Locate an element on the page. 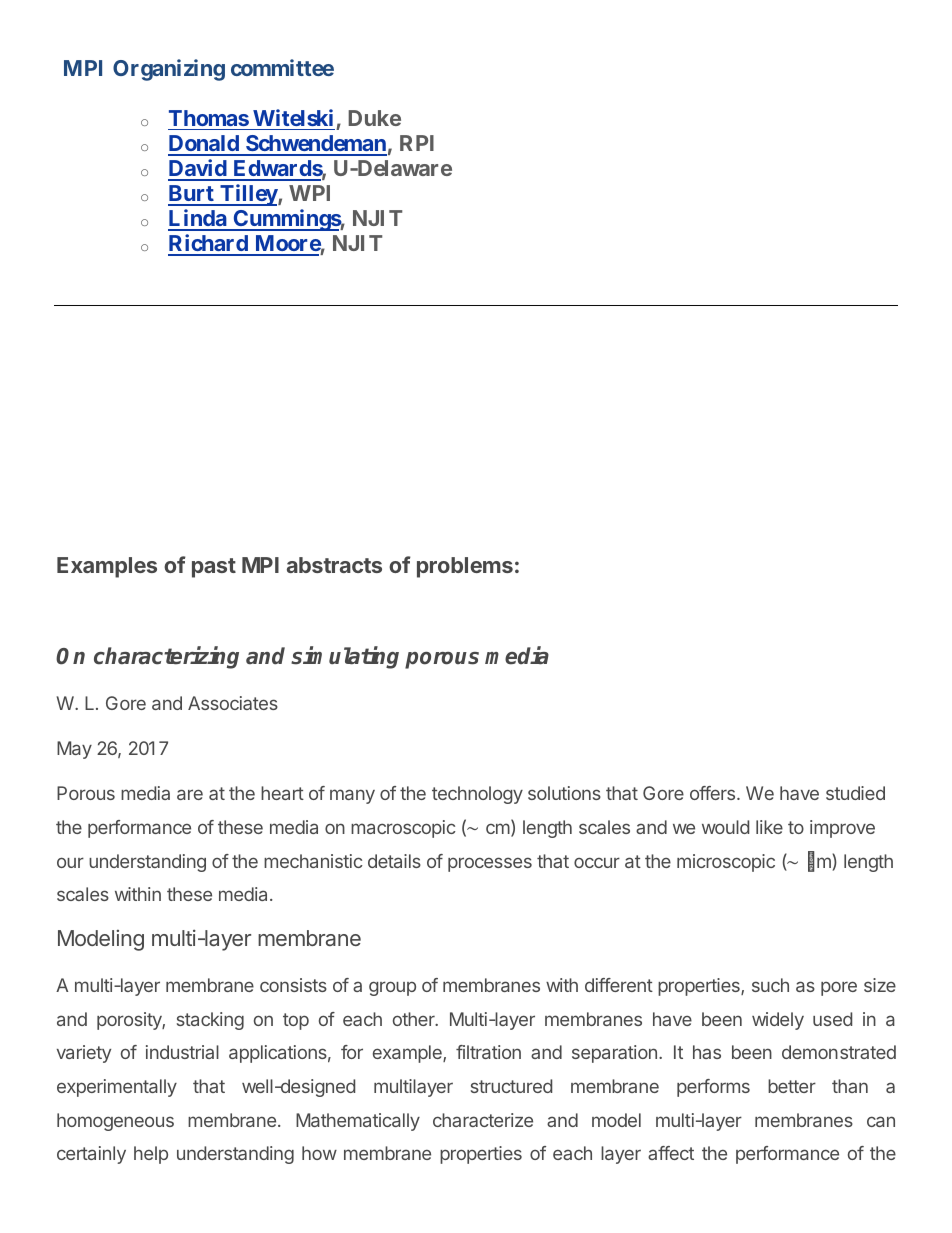  our is located at coordinates (70, 862).
